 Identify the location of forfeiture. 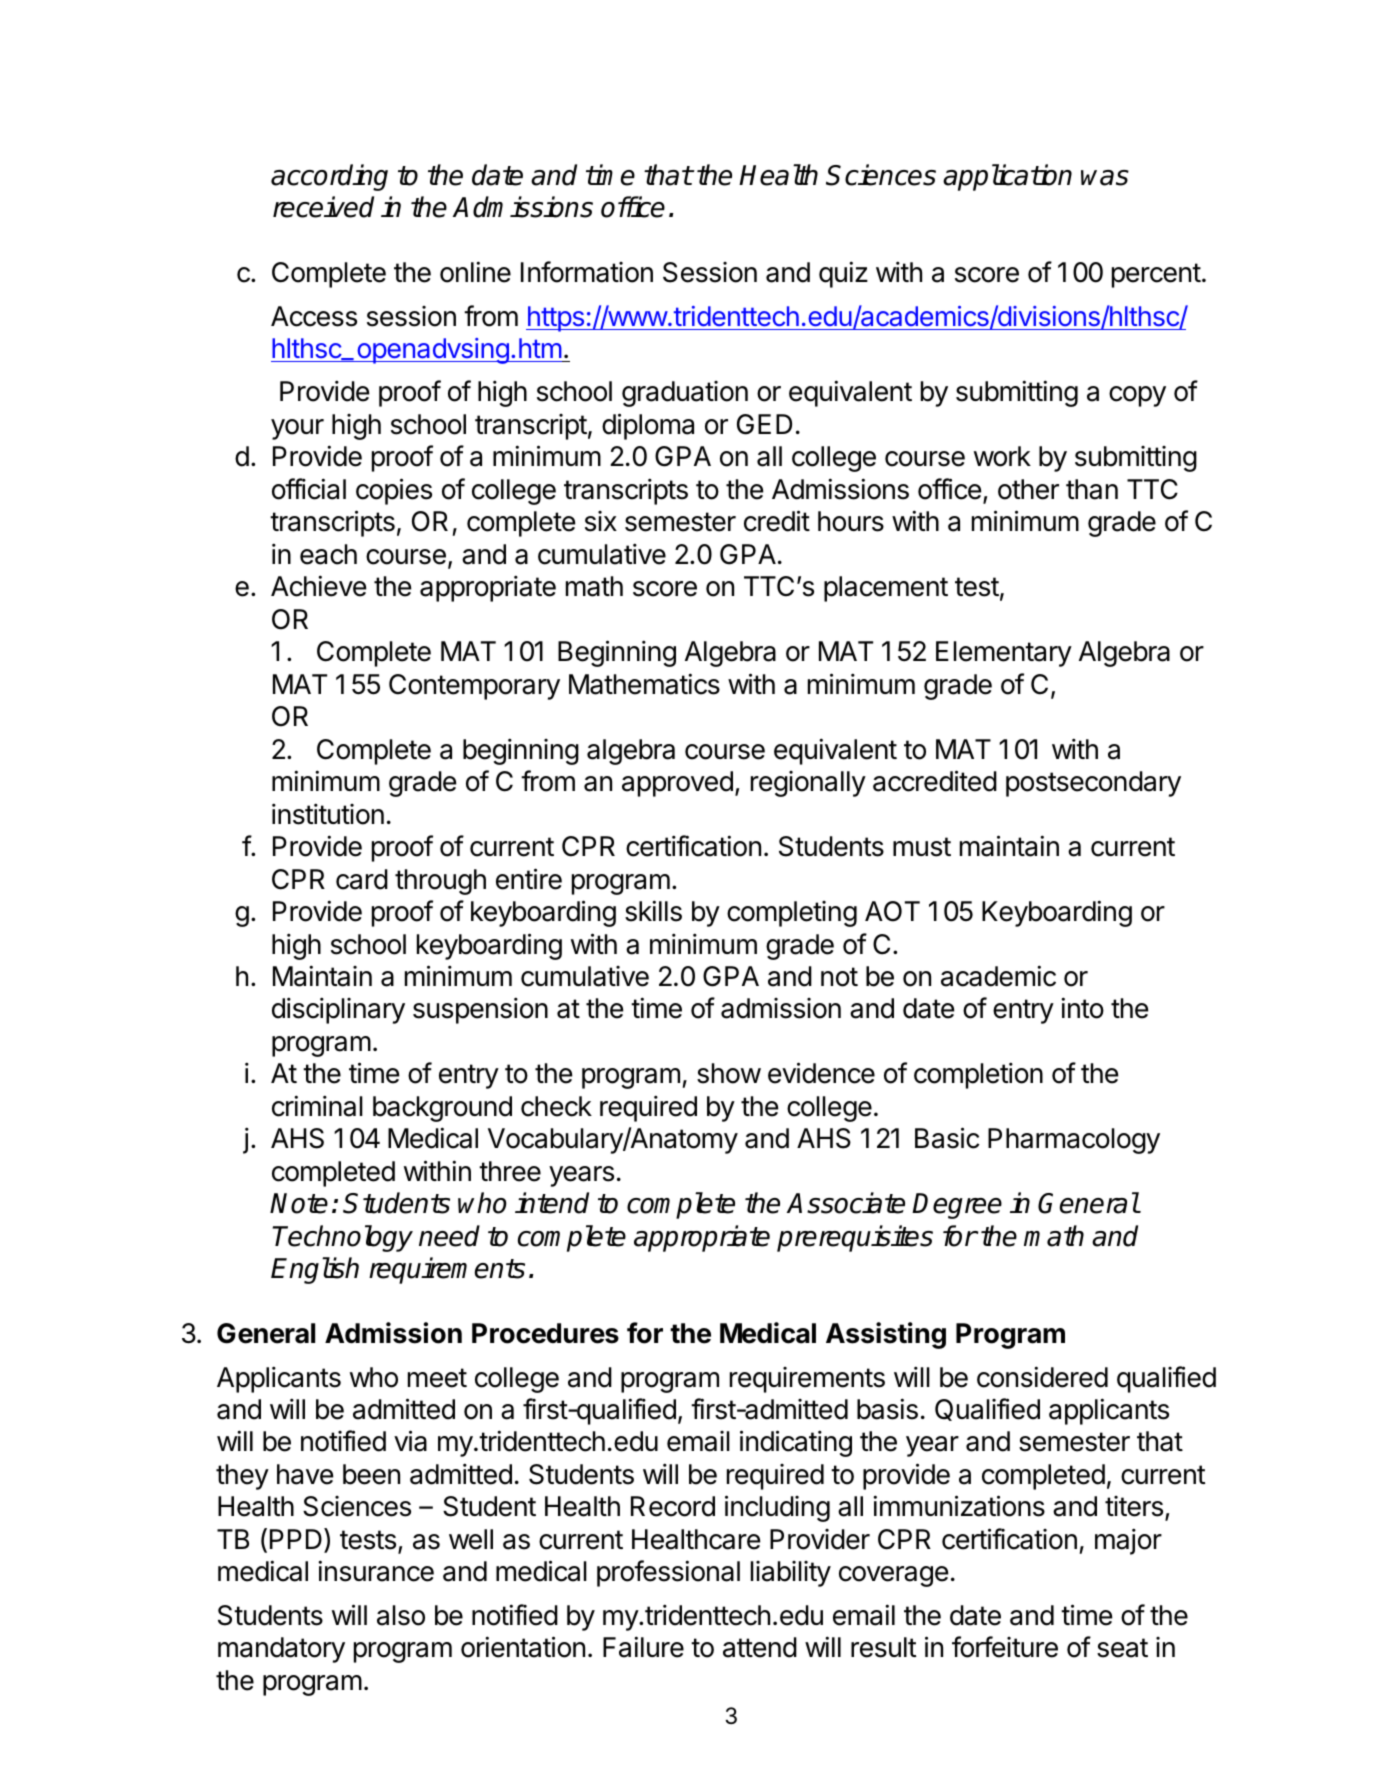
(1005, 1647).
